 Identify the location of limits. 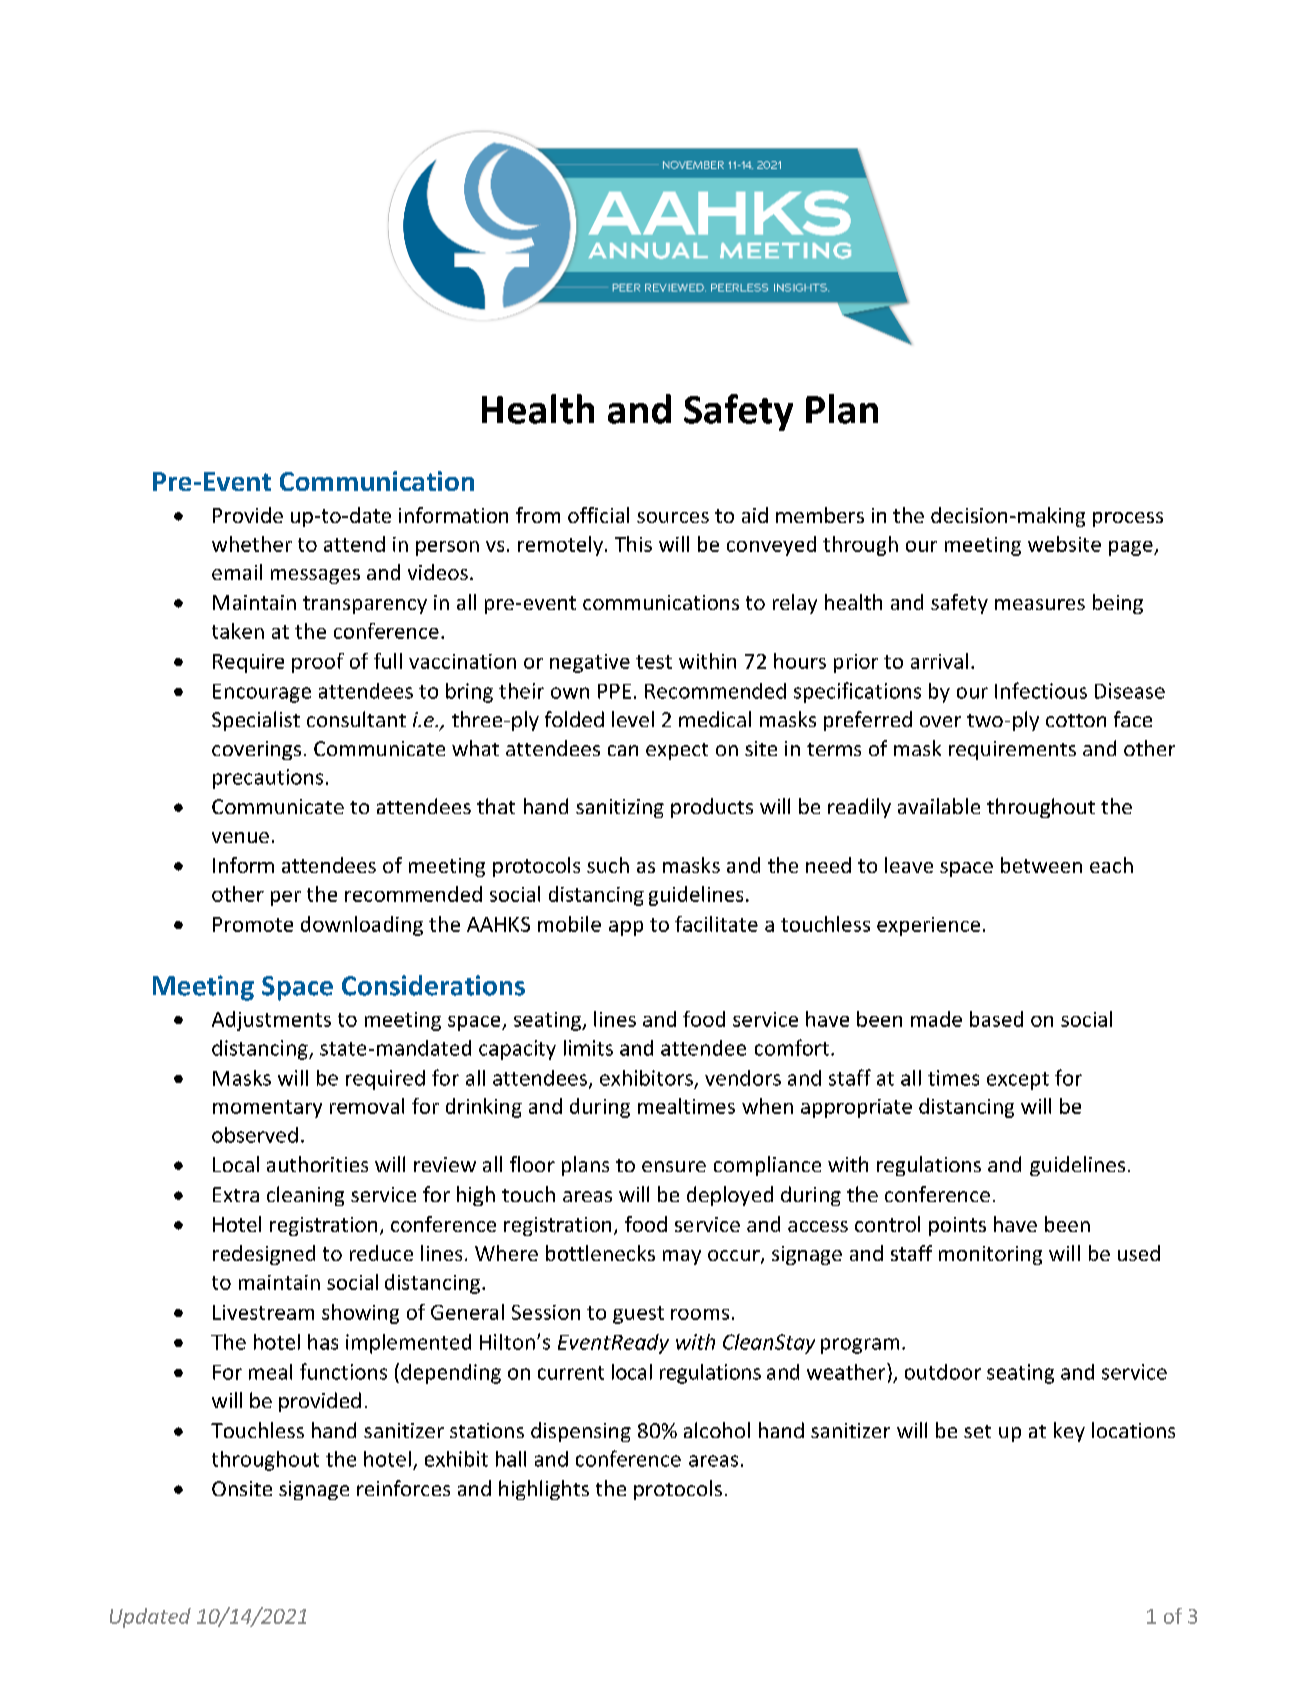
(588, 1048).
